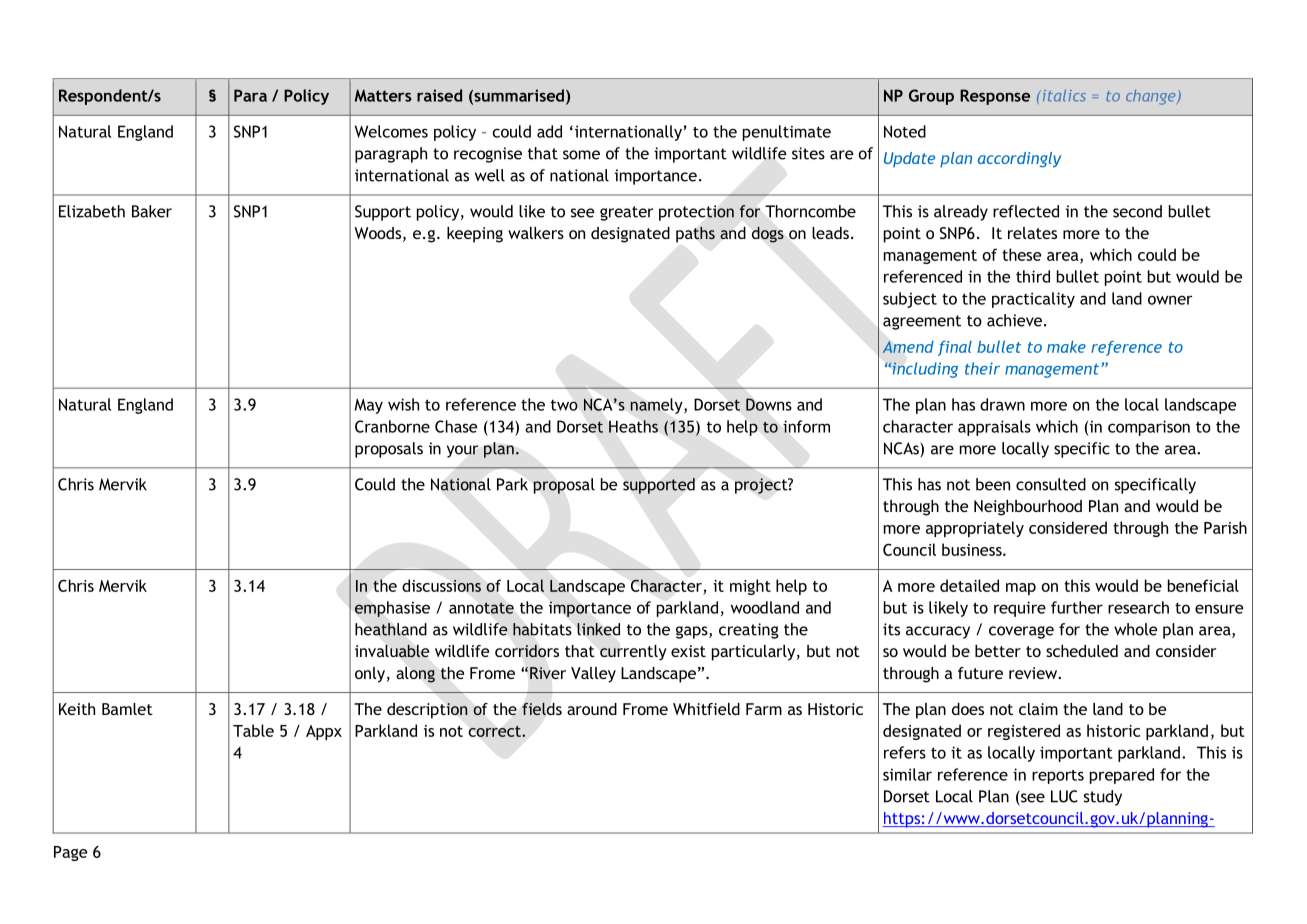  I want to click on May, so click(369, 406).
